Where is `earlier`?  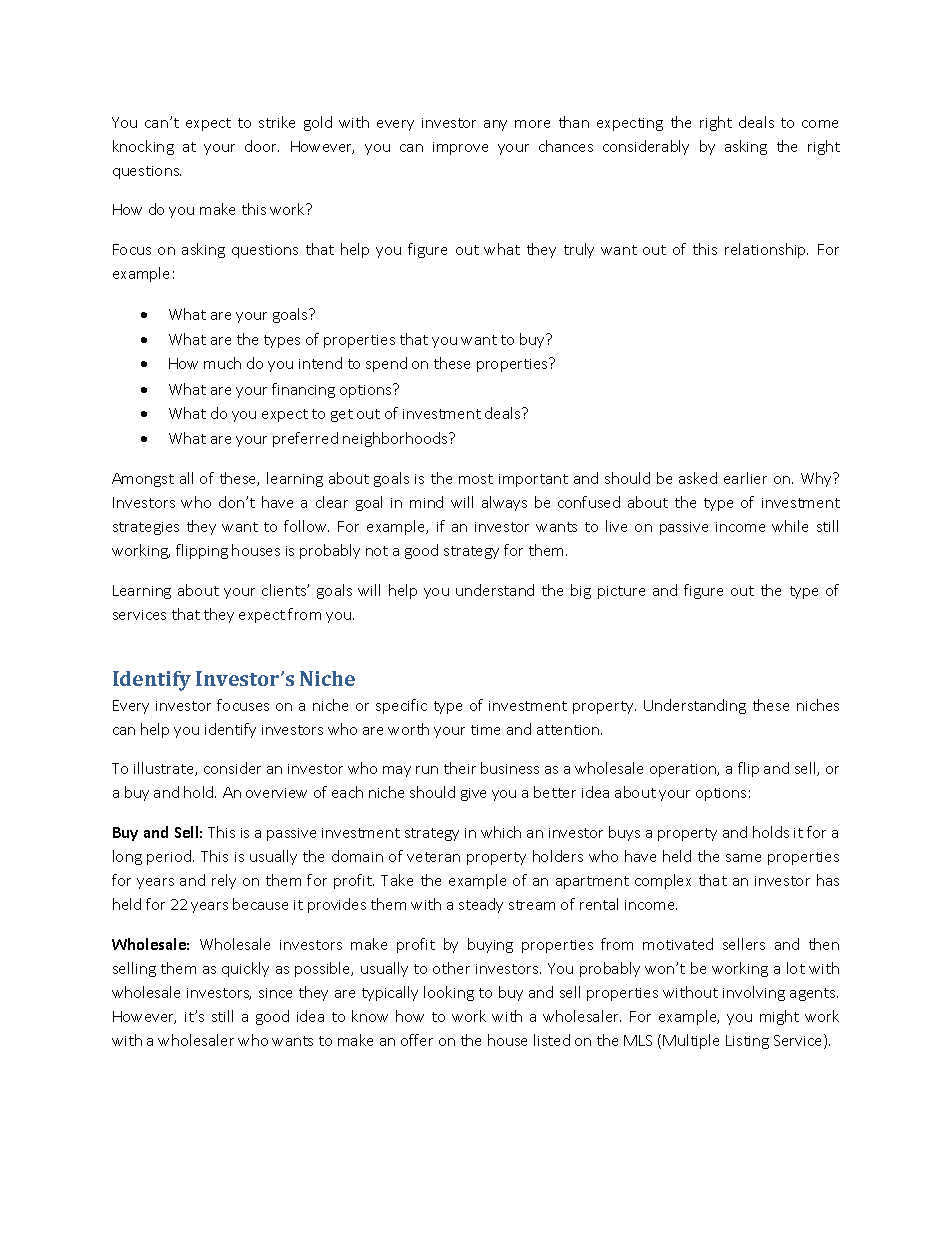
earlier is located at coordinates (745, 478).
